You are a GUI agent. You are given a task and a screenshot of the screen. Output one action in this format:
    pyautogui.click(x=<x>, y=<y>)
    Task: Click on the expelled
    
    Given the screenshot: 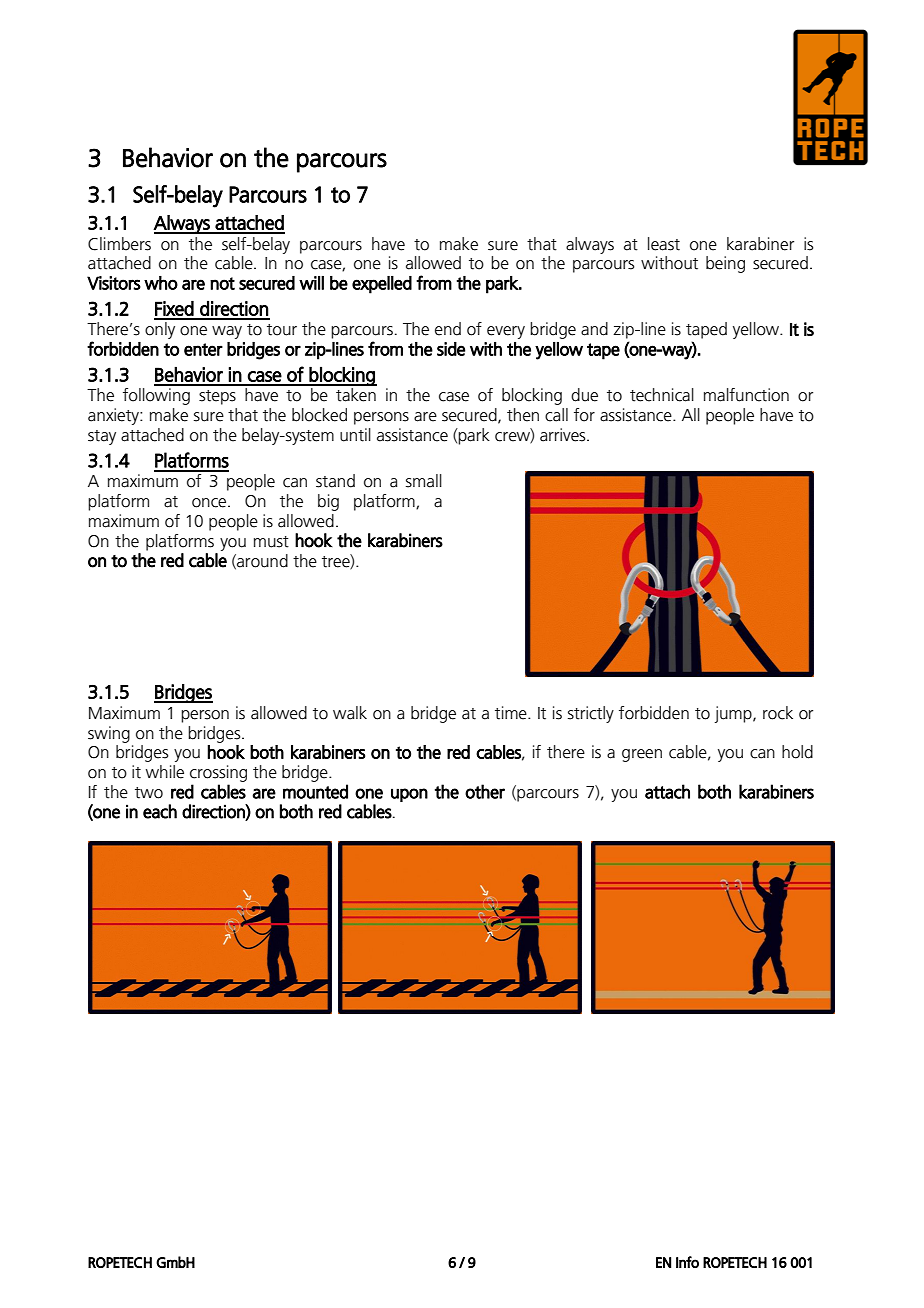 What is the action you would take?
    pyautogui.click(x=382, y=285)
